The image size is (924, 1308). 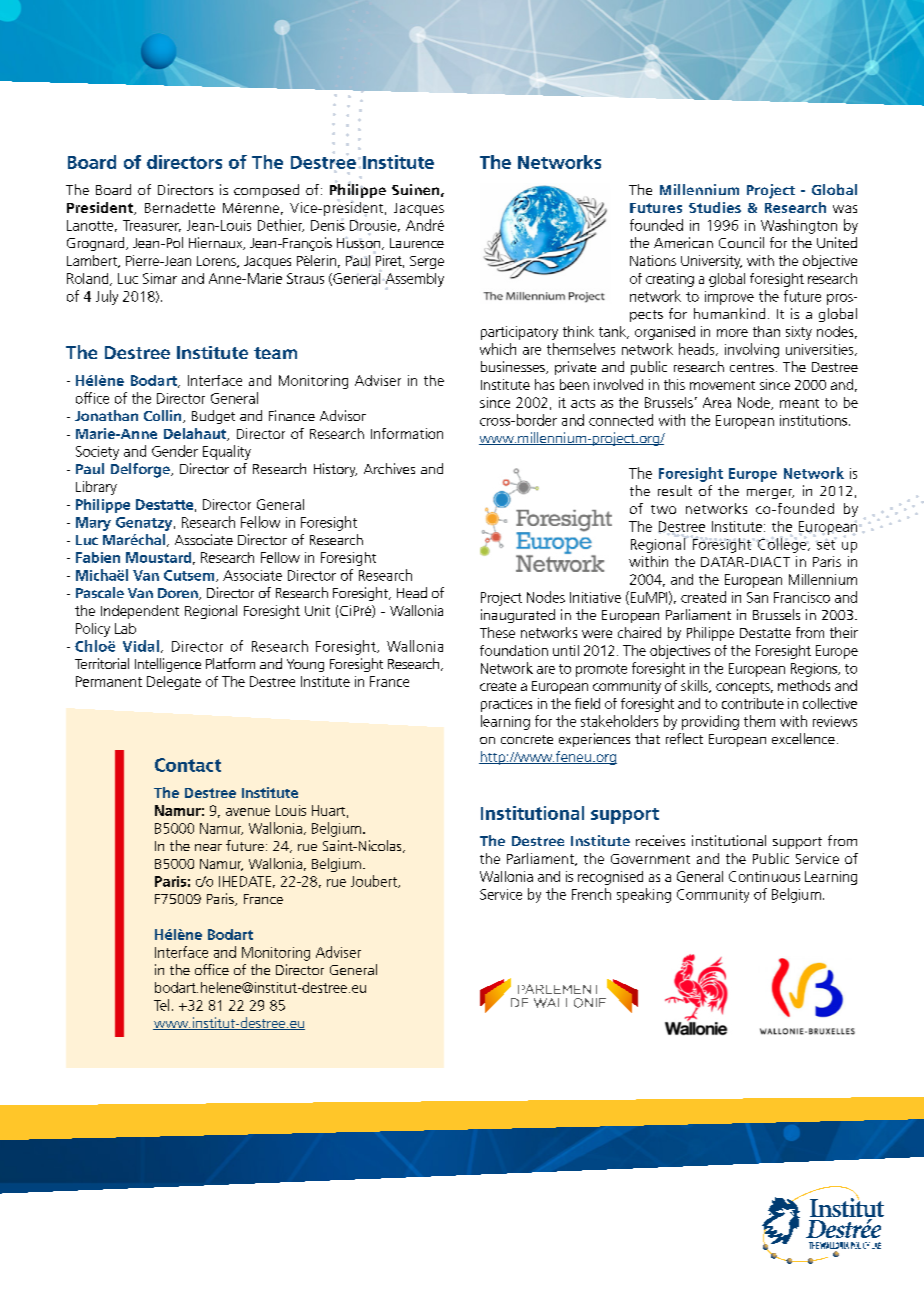 What do you see at coordinates (375, 881) in the screenshot?
I see `Joubert` at bounding box center [375, 881].
